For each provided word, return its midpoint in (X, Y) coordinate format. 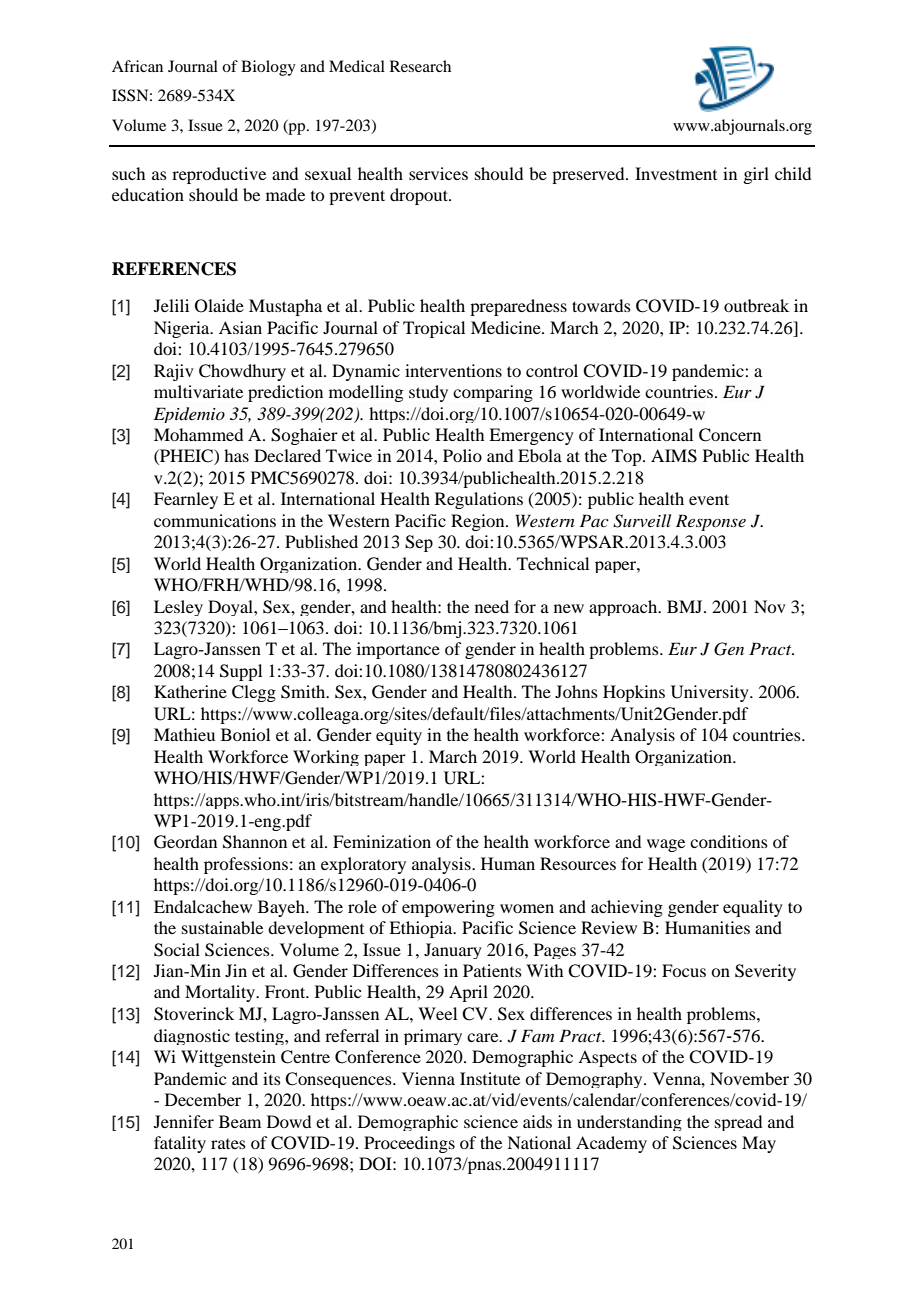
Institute (490, 1078)
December (203, 1099)
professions (246, 865)
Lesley (178, 608)
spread (738, 1123)
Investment (676, 173)
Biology (268, 68)
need (492, 606)
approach (624, 608)
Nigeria (183, 329)
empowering (448, 908)
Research (420, 66)
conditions (729, 841)
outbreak (756, 305)
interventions (453, 370)
